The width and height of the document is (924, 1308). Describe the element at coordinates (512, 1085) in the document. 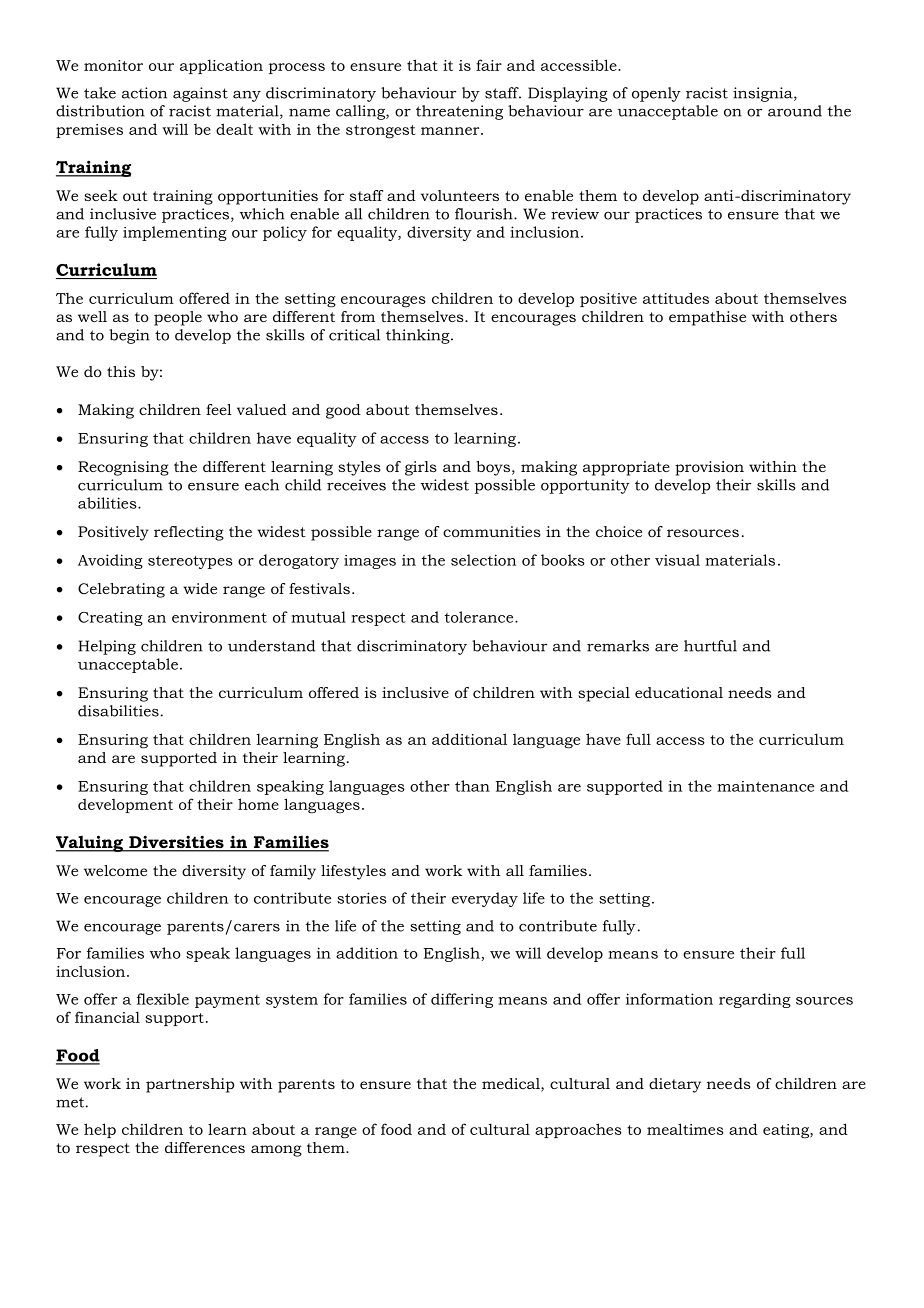

I see `medical` at that location.
